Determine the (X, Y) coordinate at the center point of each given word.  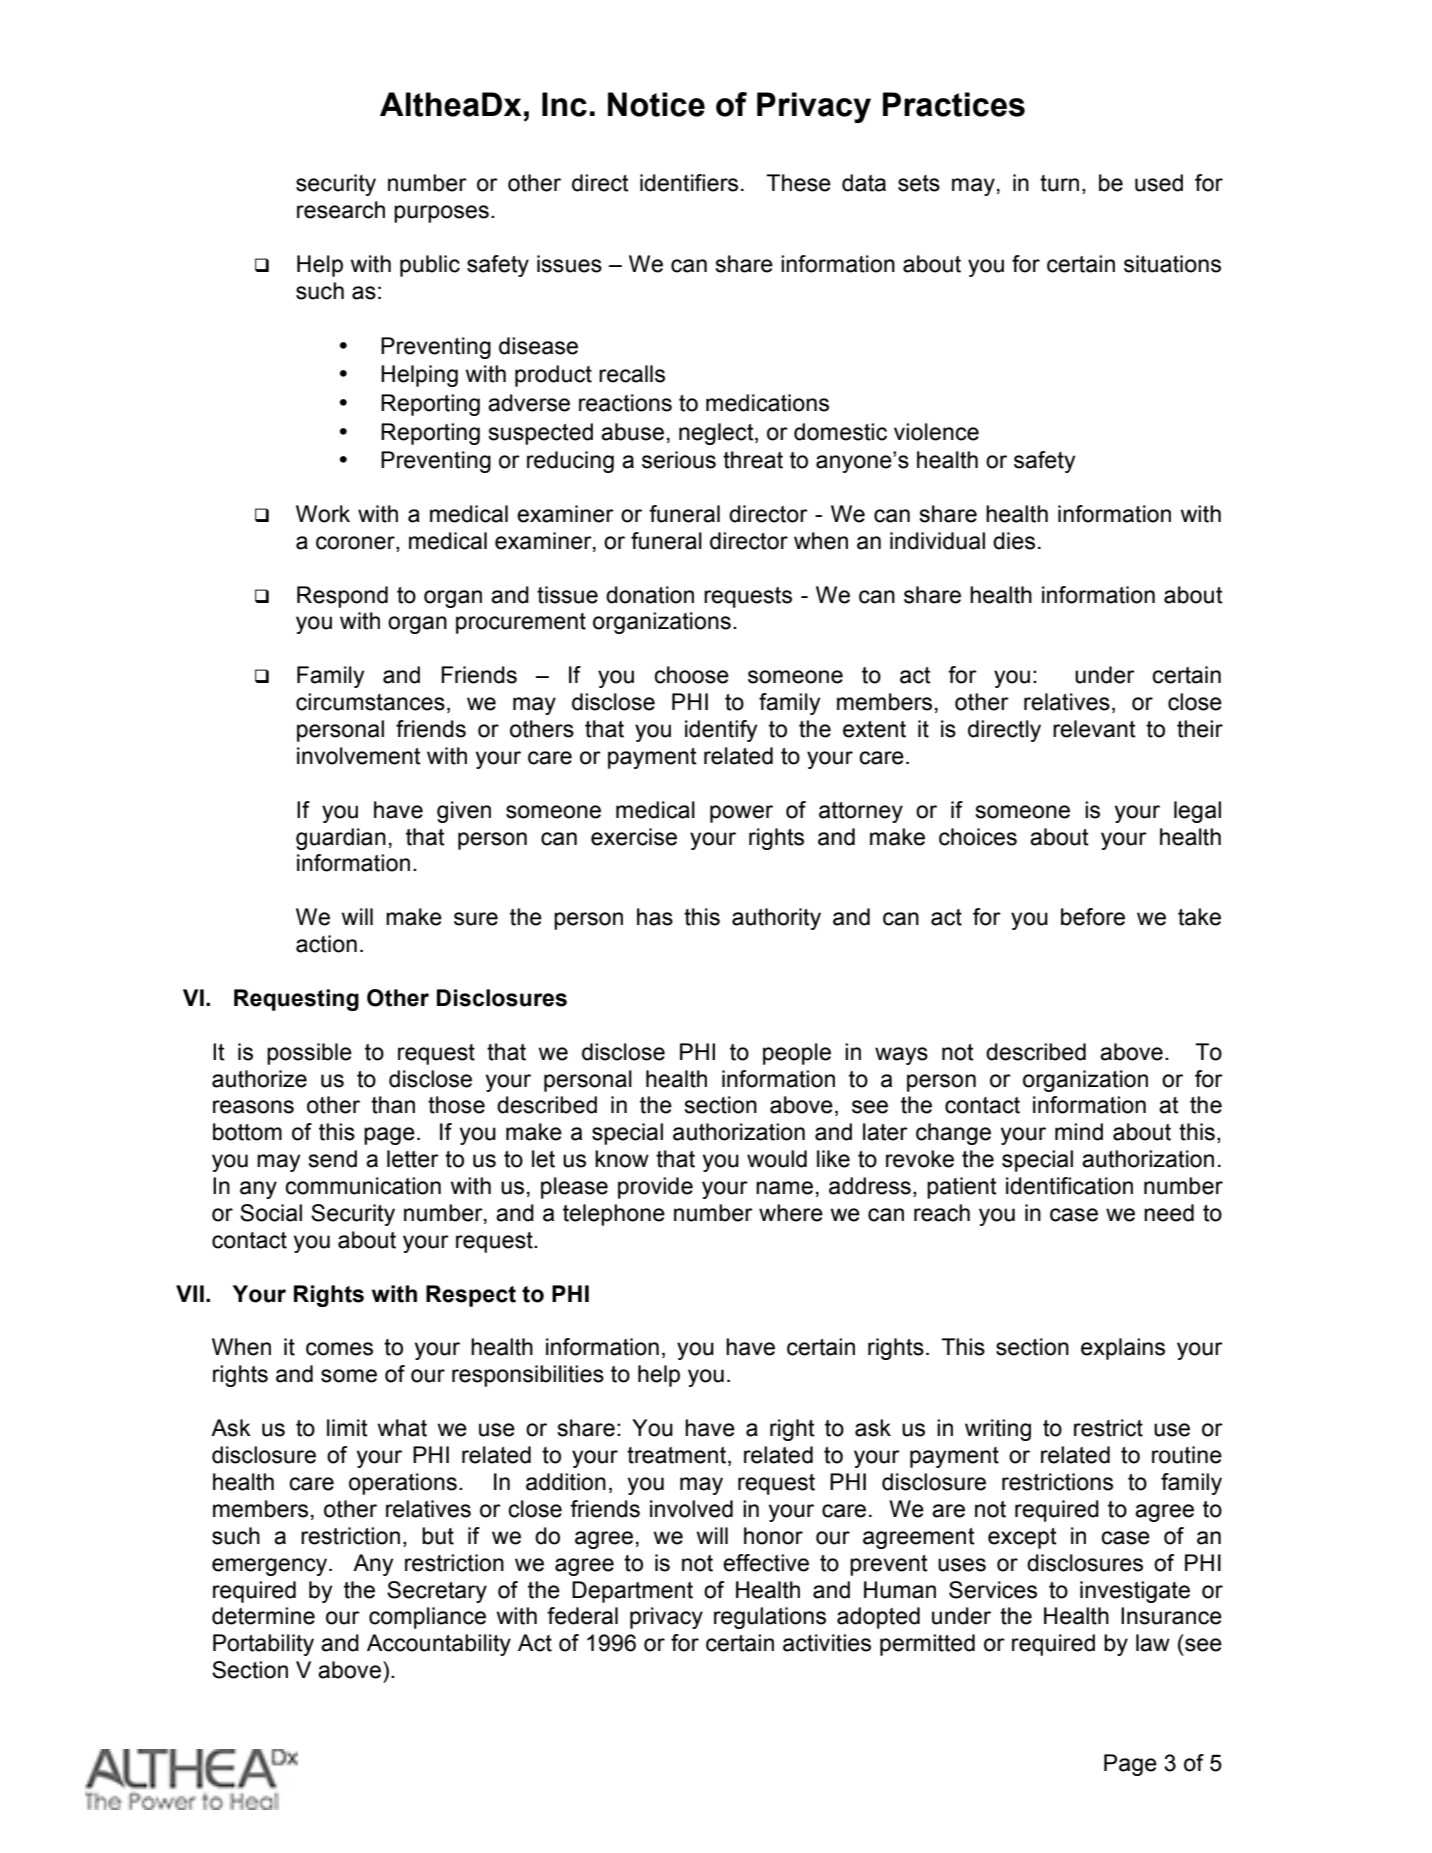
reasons (253, 1107)
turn (1059, 183)
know (622, 1159)
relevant (1094, 729)
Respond (342, 597)
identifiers (689, 183)
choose (691, 675)
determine (263, 1616)
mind (1079, 1132)
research (341, 210)
